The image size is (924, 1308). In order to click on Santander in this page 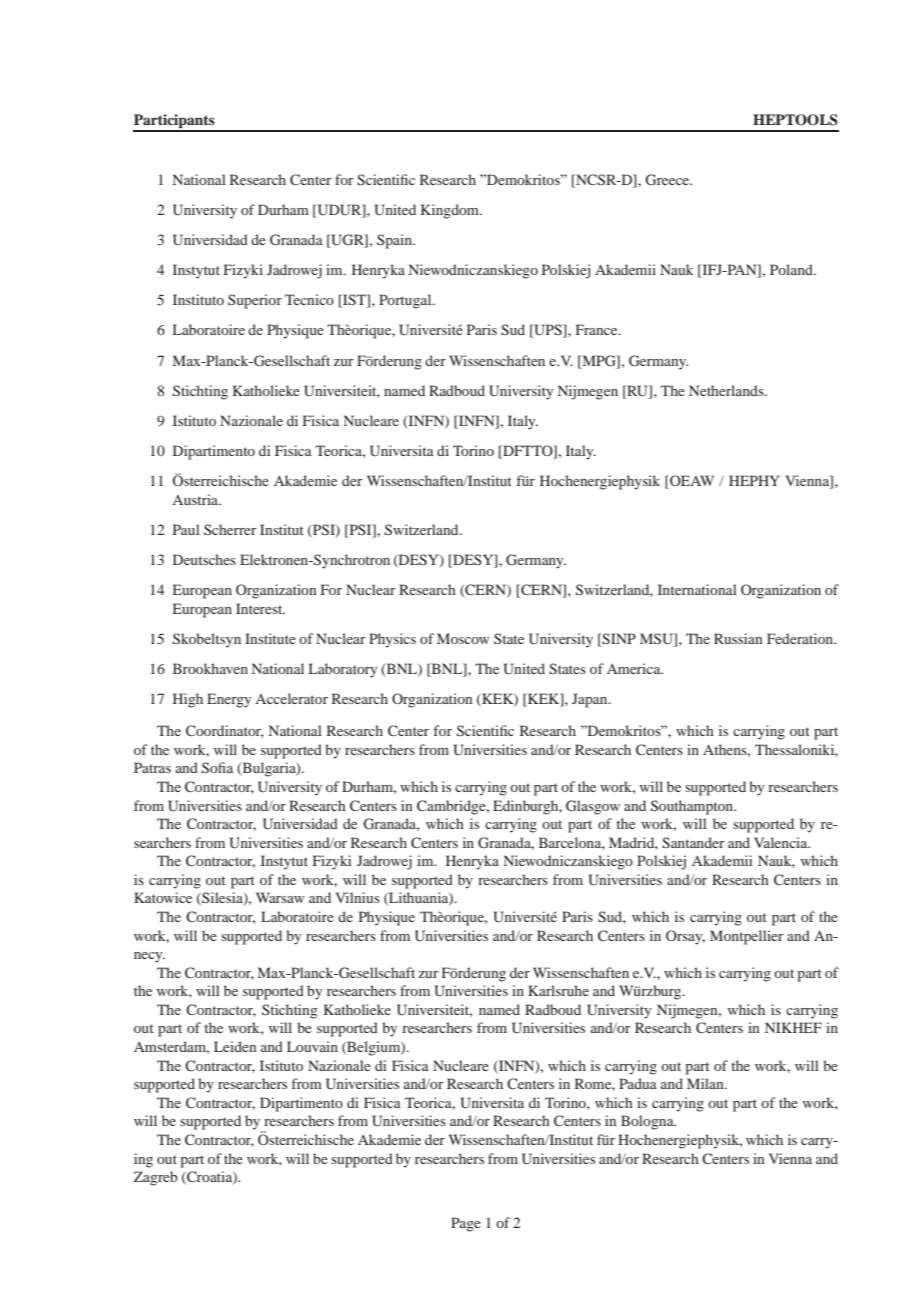, I will do `click(693, 843)`.
